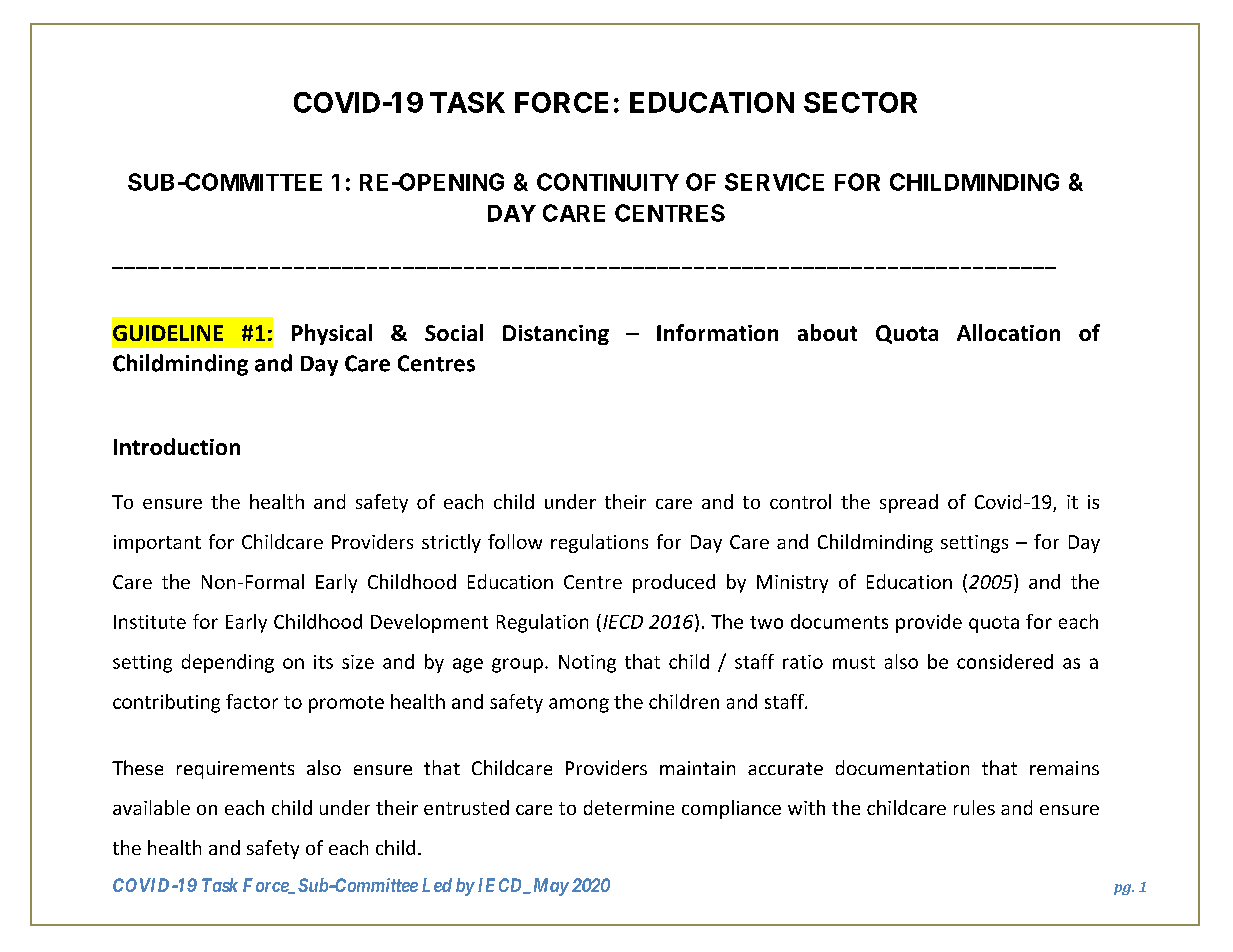 This document has height=952, width=1233. Describe the element at coordinates (608, 182) in the document. I see `CONTINUITY` at that location.
